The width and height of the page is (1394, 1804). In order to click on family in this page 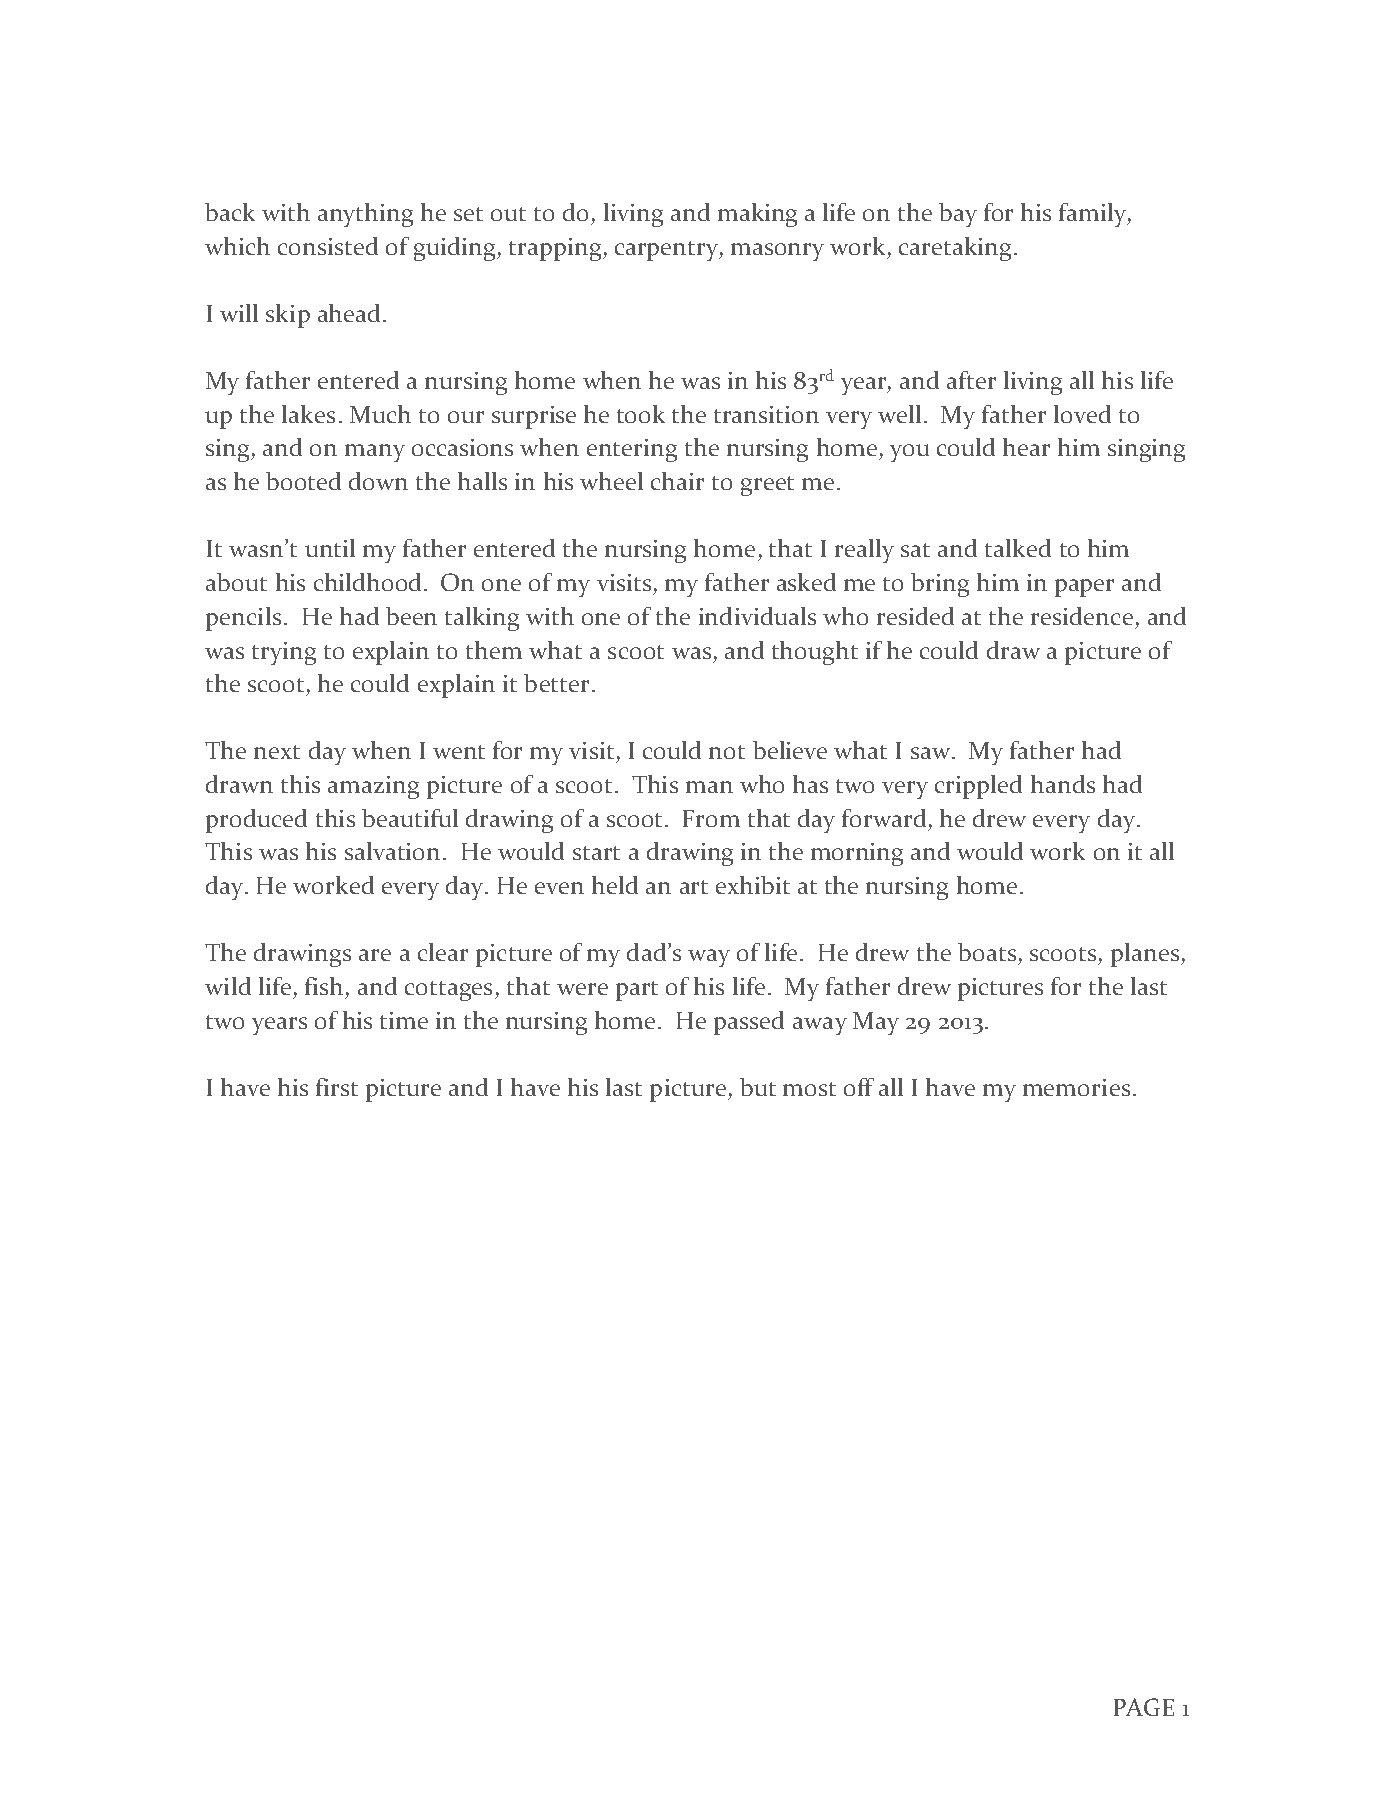, I will do `click(1094, 215)`.
